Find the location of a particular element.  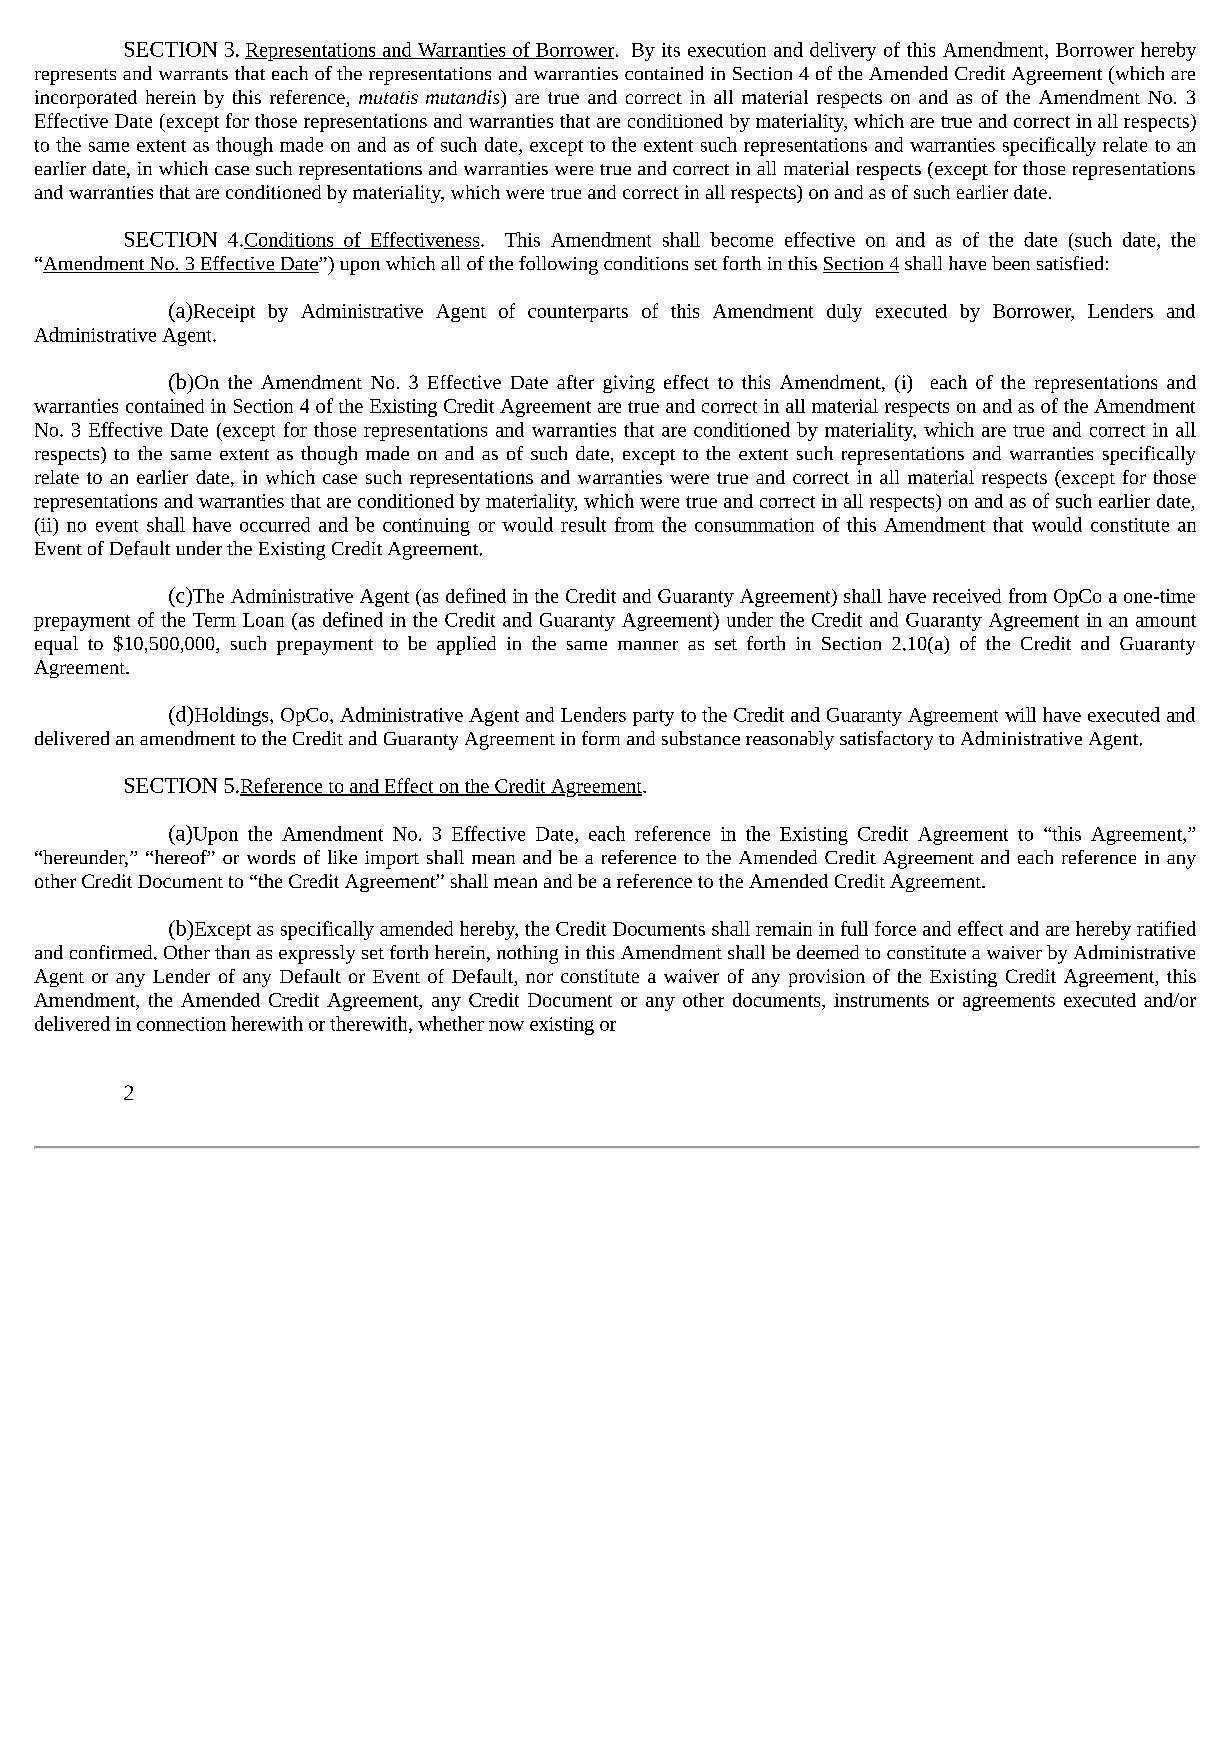

connection is located at coordinates (181, 1024).
